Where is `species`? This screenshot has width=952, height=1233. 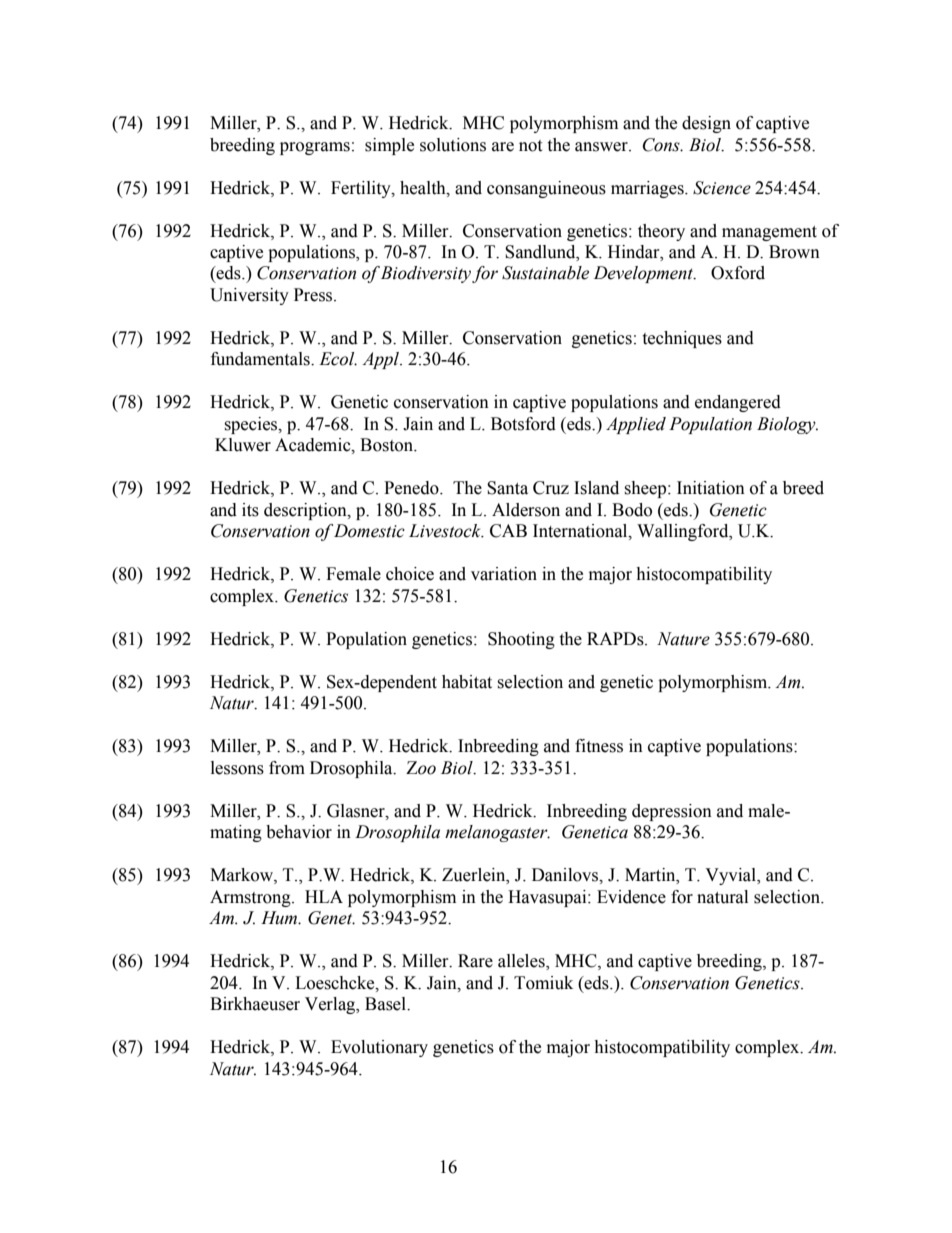
species is located at coordinates (252, 425).
